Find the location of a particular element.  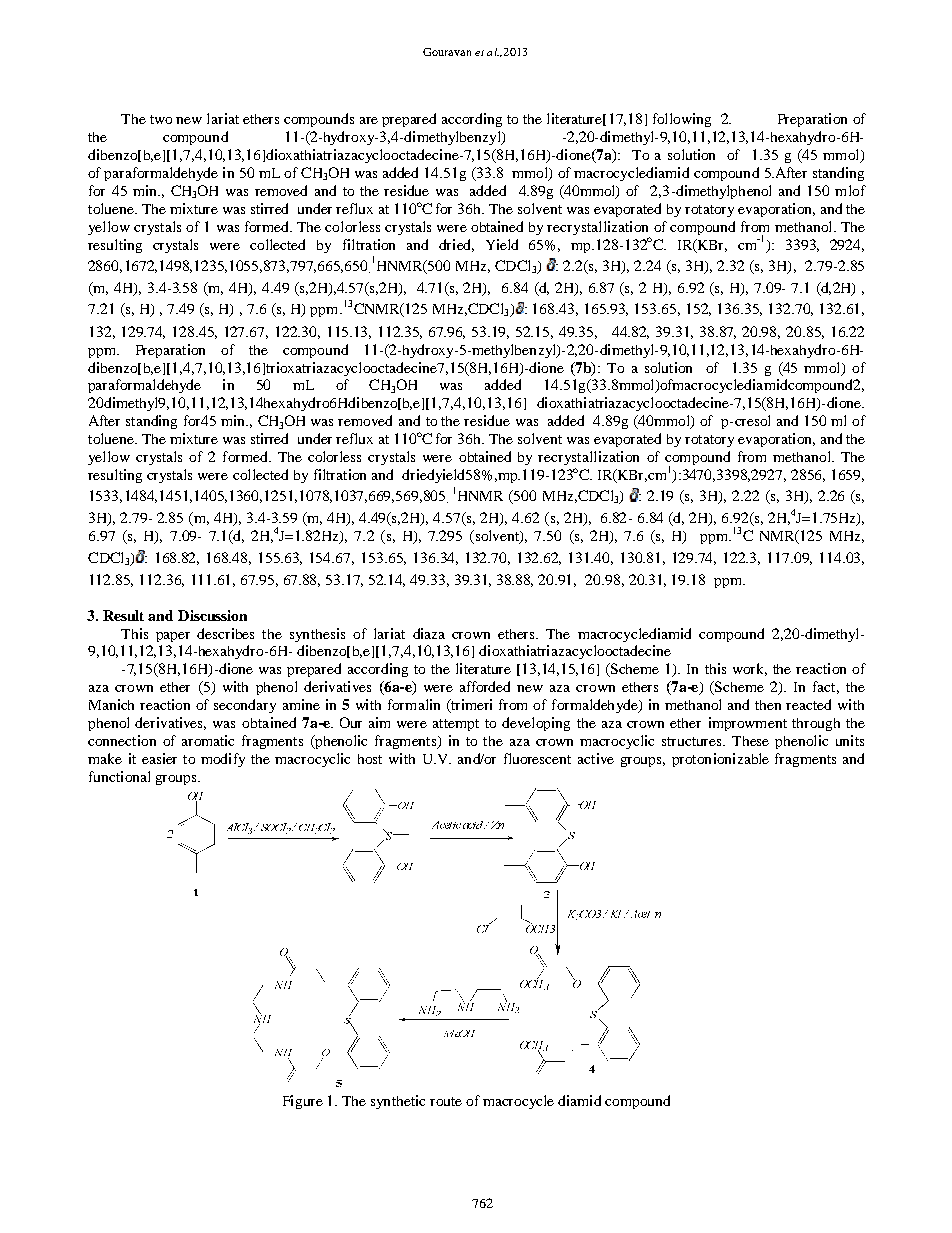

following is located at coordinates (682, 120).
